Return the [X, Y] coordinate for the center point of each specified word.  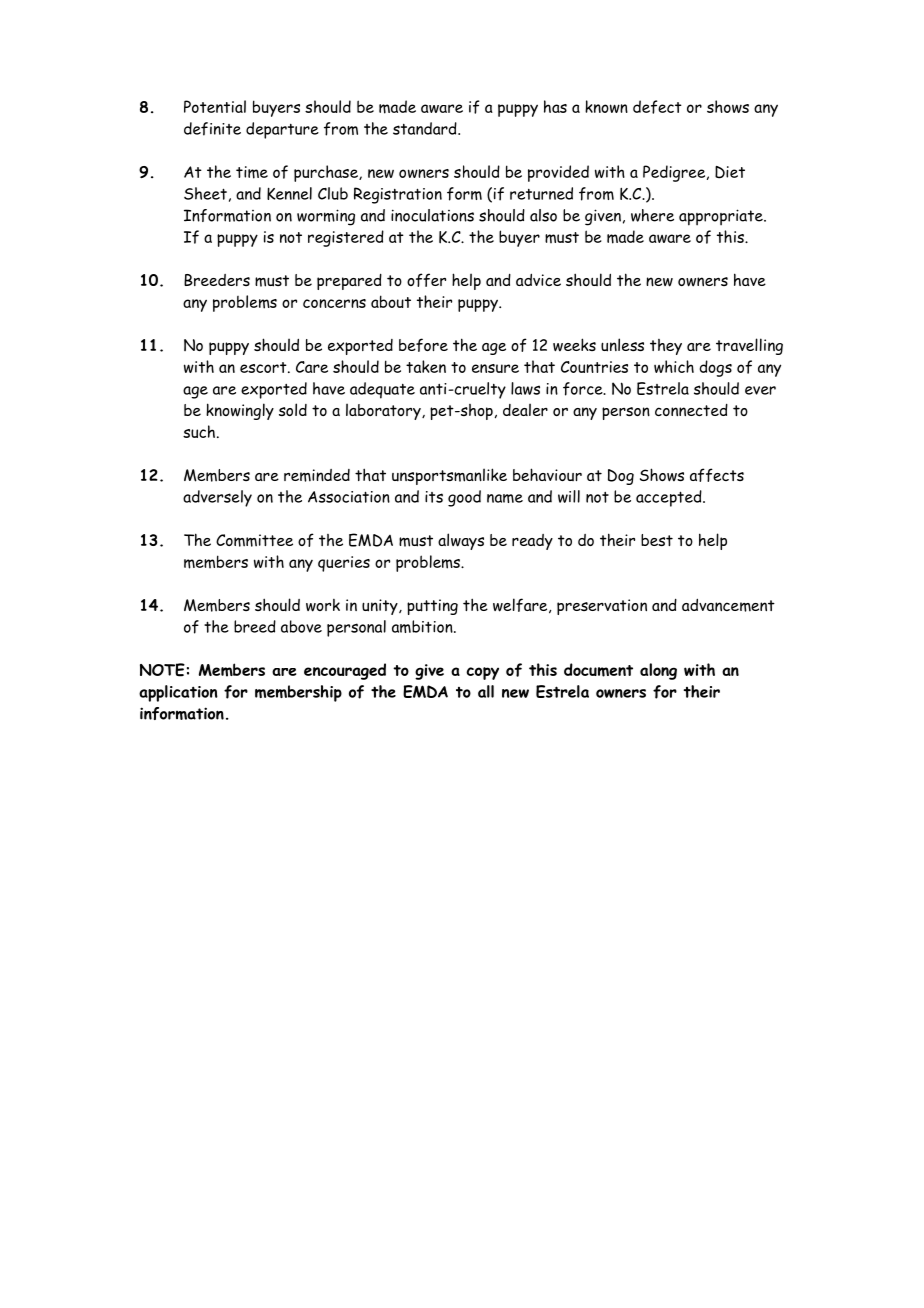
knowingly [240, 411]
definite [212, 129]
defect [657, 107]
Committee [254, 540]
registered [346, 238]
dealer [525, 409]
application [178, 693]
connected [691, 410]
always [461, 541]
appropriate [722, 217]
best [657, 540]
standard [426, 128]
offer [426, 280]
